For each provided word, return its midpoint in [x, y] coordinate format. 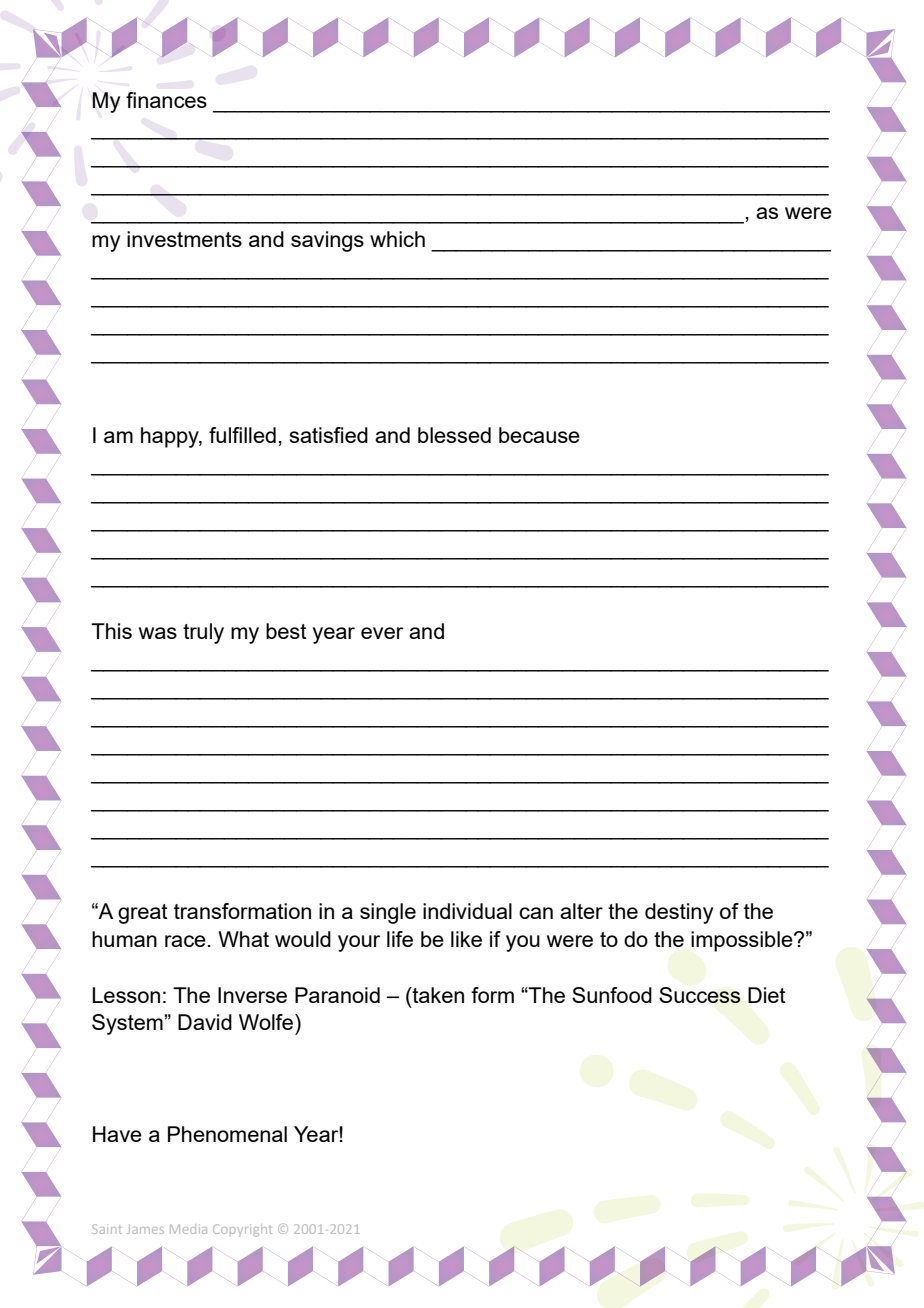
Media [188, 1229]
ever [382, 633]
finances [166, 100]
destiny [679, 913]
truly [203, 633]
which [397, 239]
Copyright [242, 1230]
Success [700, 995]
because [539, 435]
